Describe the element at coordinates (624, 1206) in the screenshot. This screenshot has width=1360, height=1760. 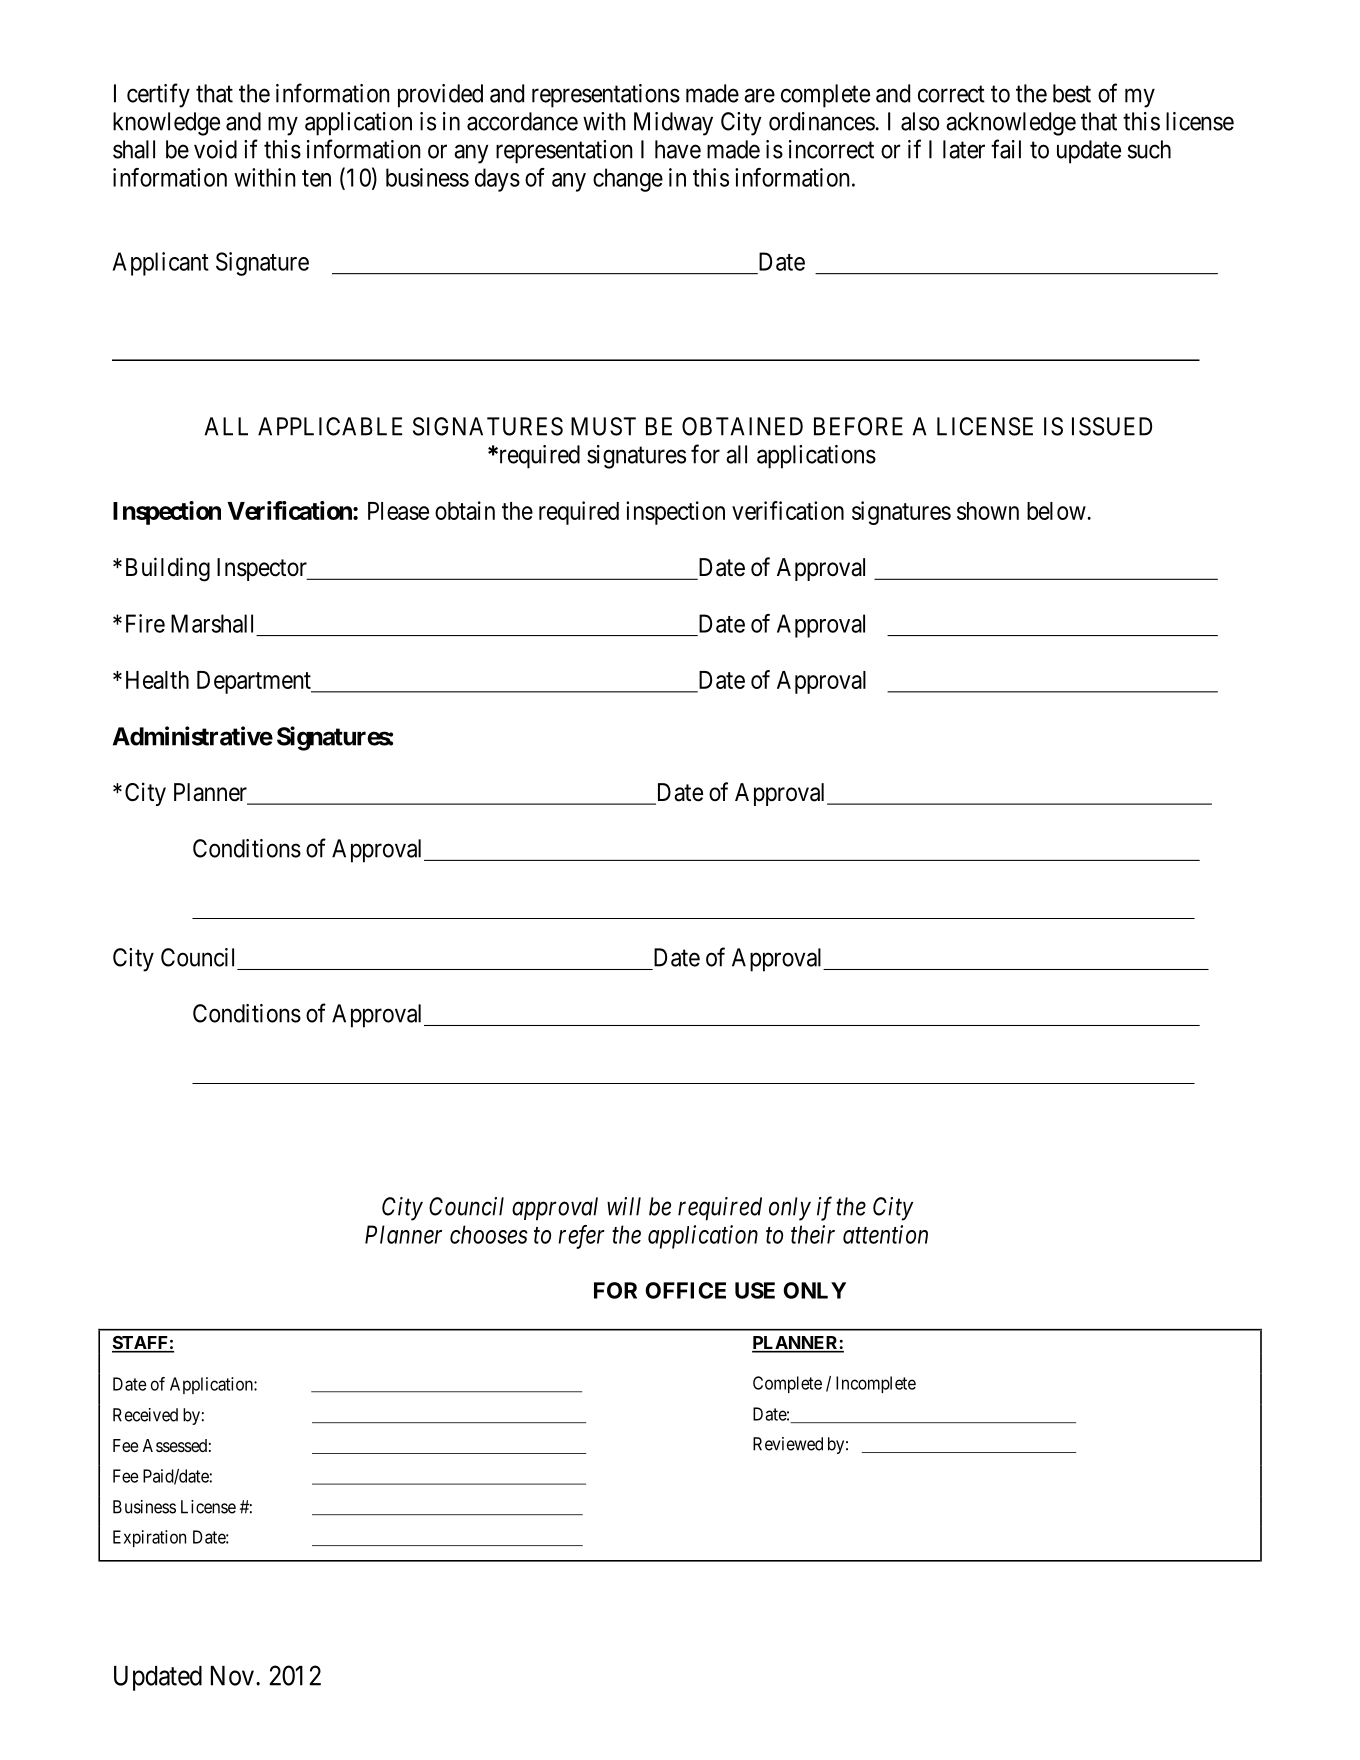
I see `will` at that location.
